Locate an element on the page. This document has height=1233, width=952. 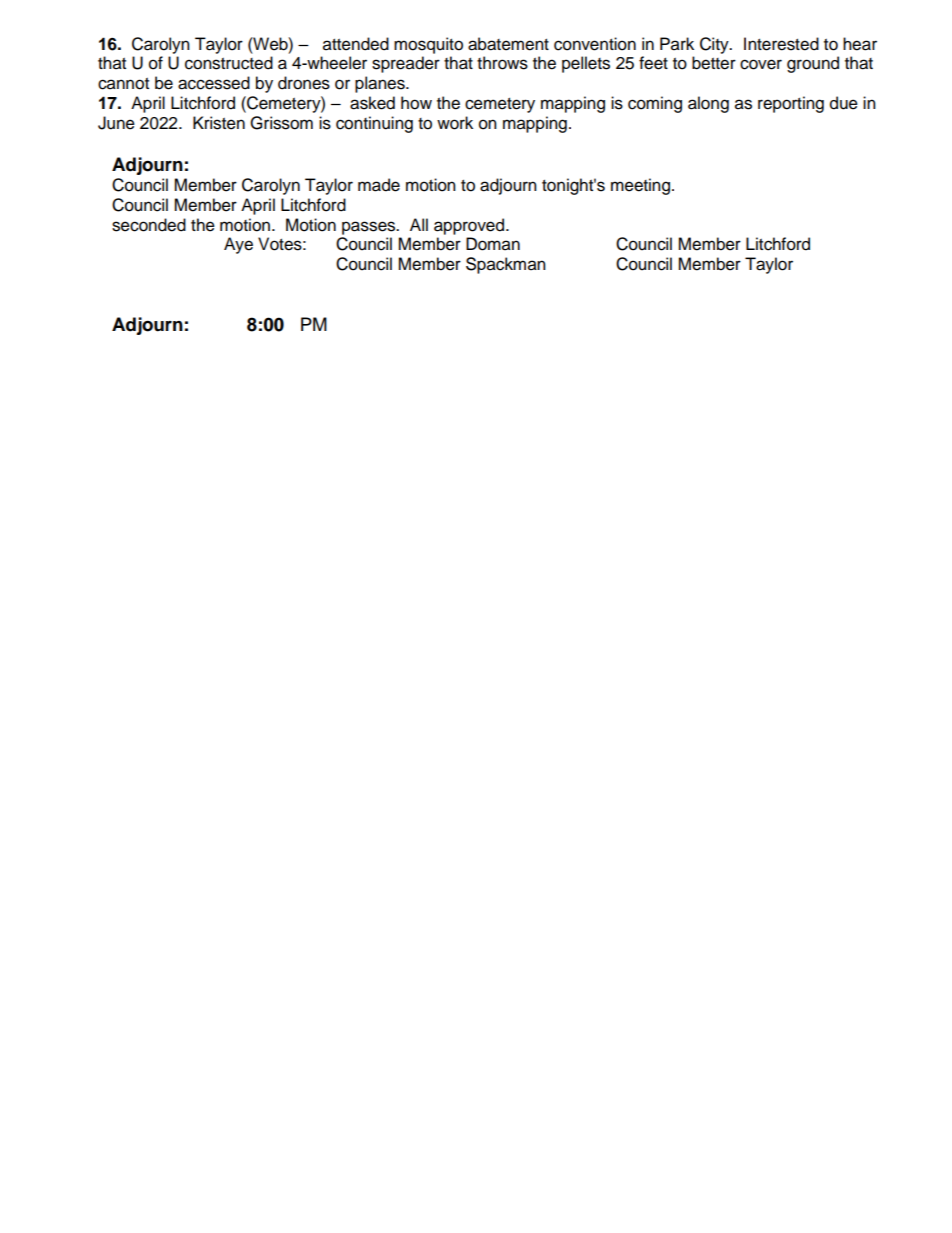
Kristen is located at coordinates (219, 123).
